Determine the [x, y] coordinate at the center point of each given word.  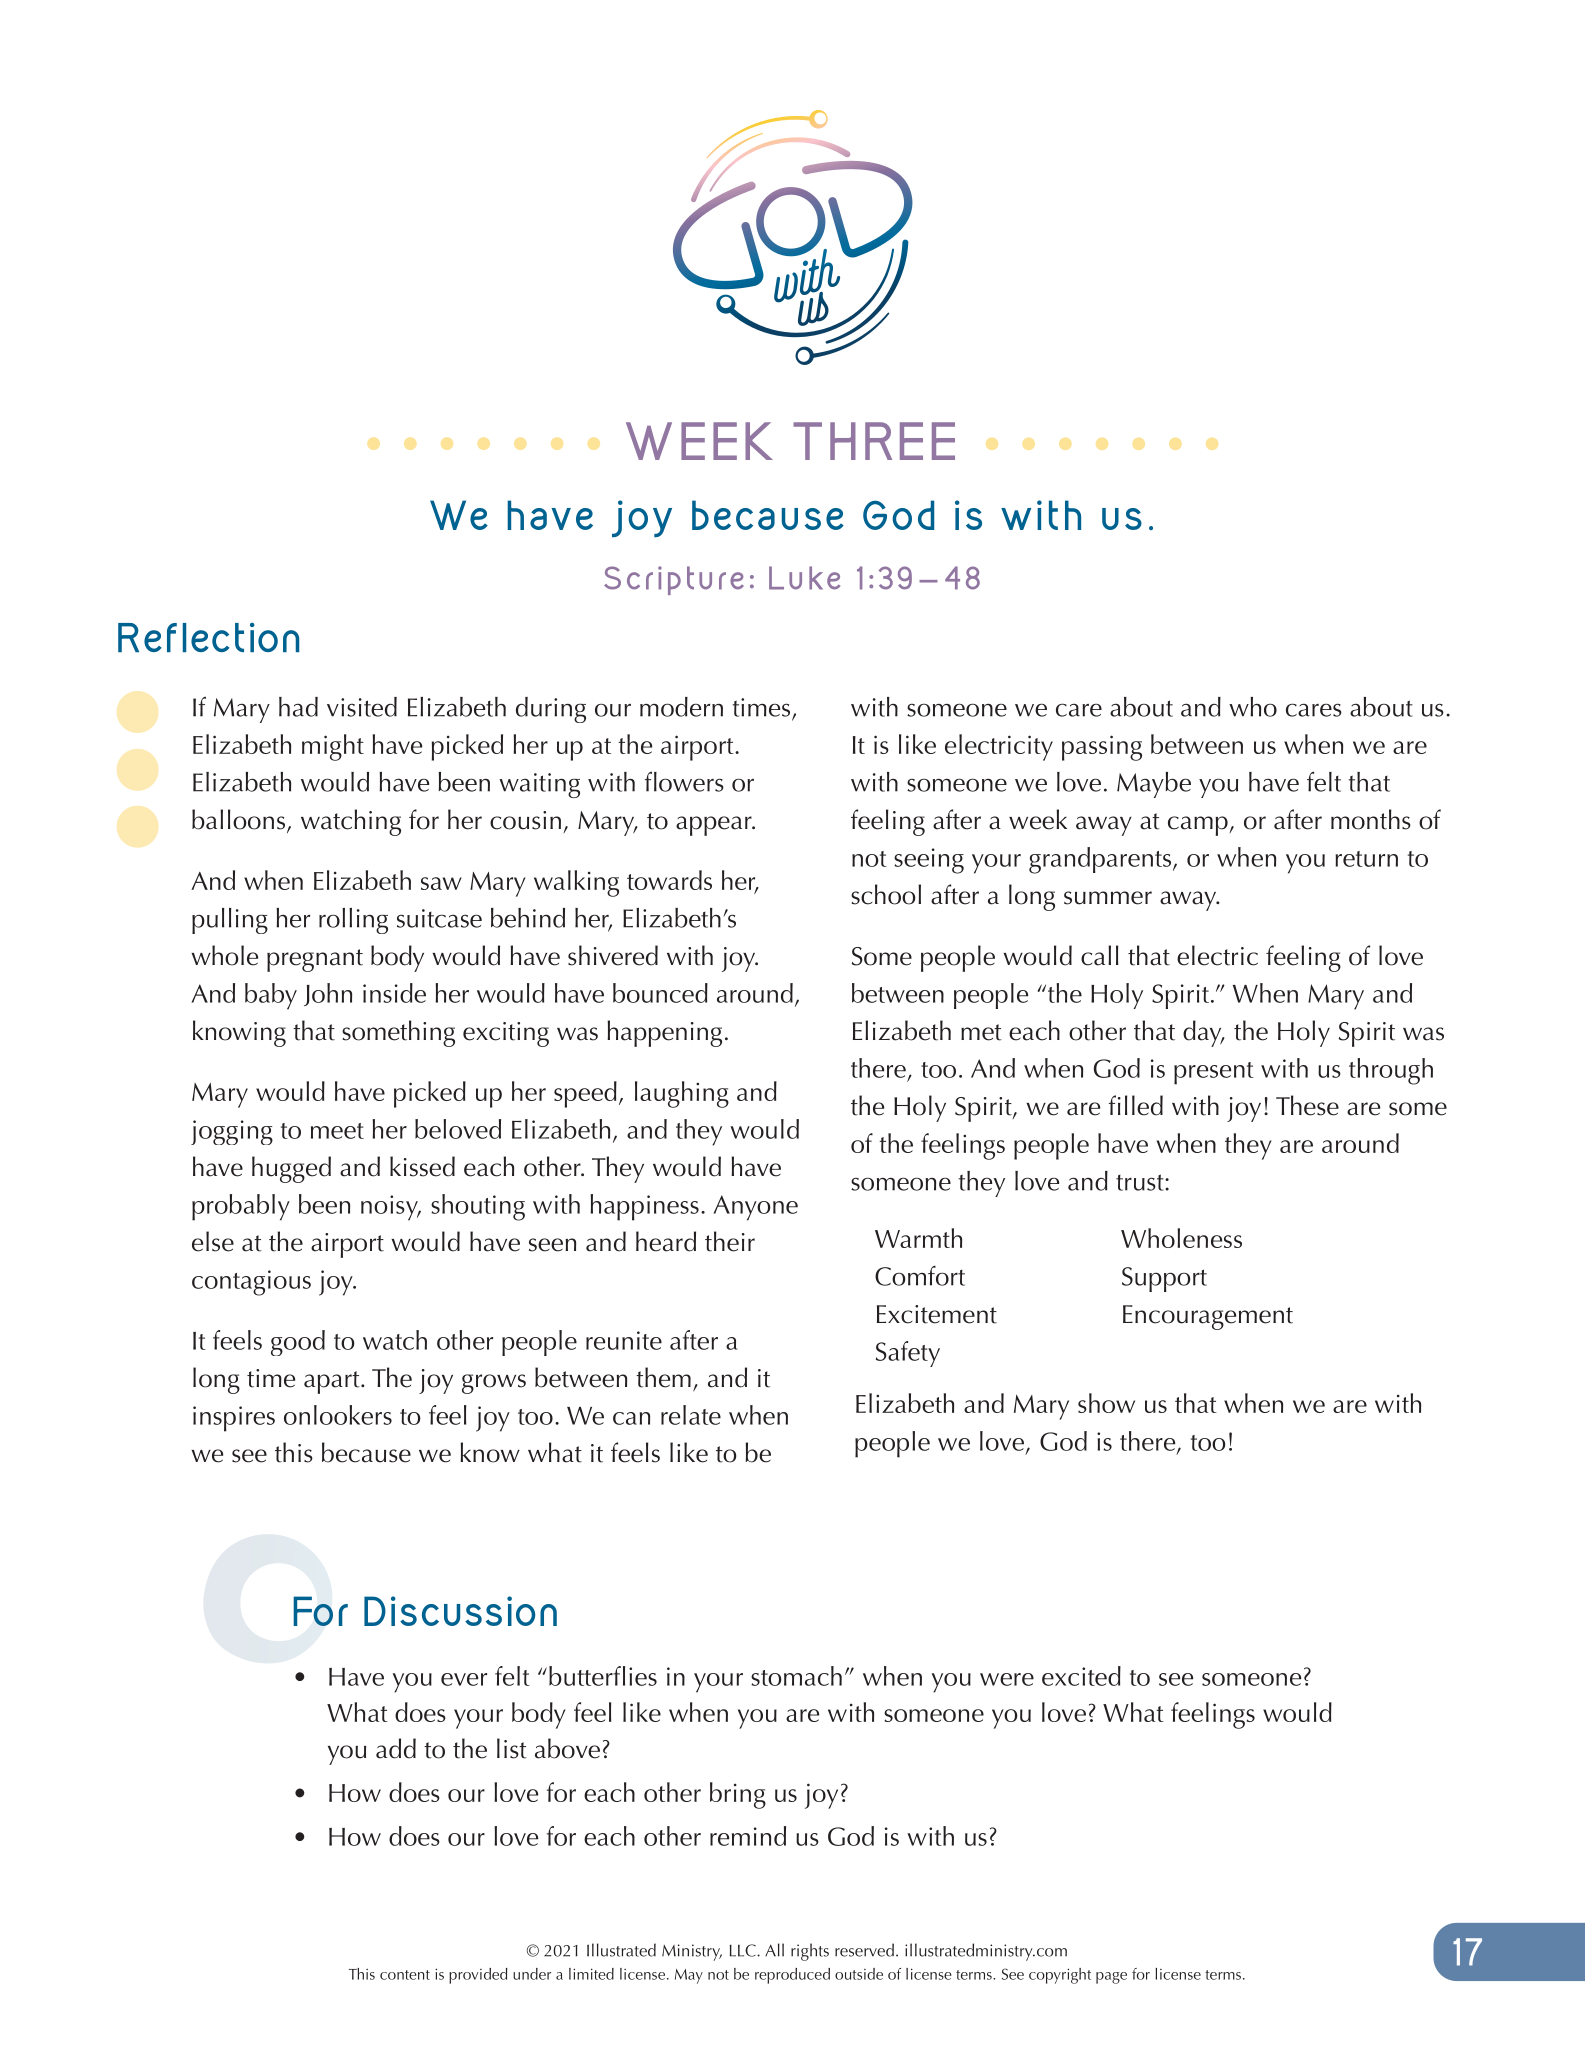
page [1111, 1978]
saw [441, 883]
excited [1081, 1676]
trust [1141, 1182]
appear [715, 826]
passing [1102, 748]
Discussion [460, 1611]
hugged [291, 1169]
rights [810, 1952]
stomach [796, 1676]
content [405, 1975]
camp [1199, 826]
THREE [874, 441]
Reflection [208, 637]
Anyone [755, 1208]
